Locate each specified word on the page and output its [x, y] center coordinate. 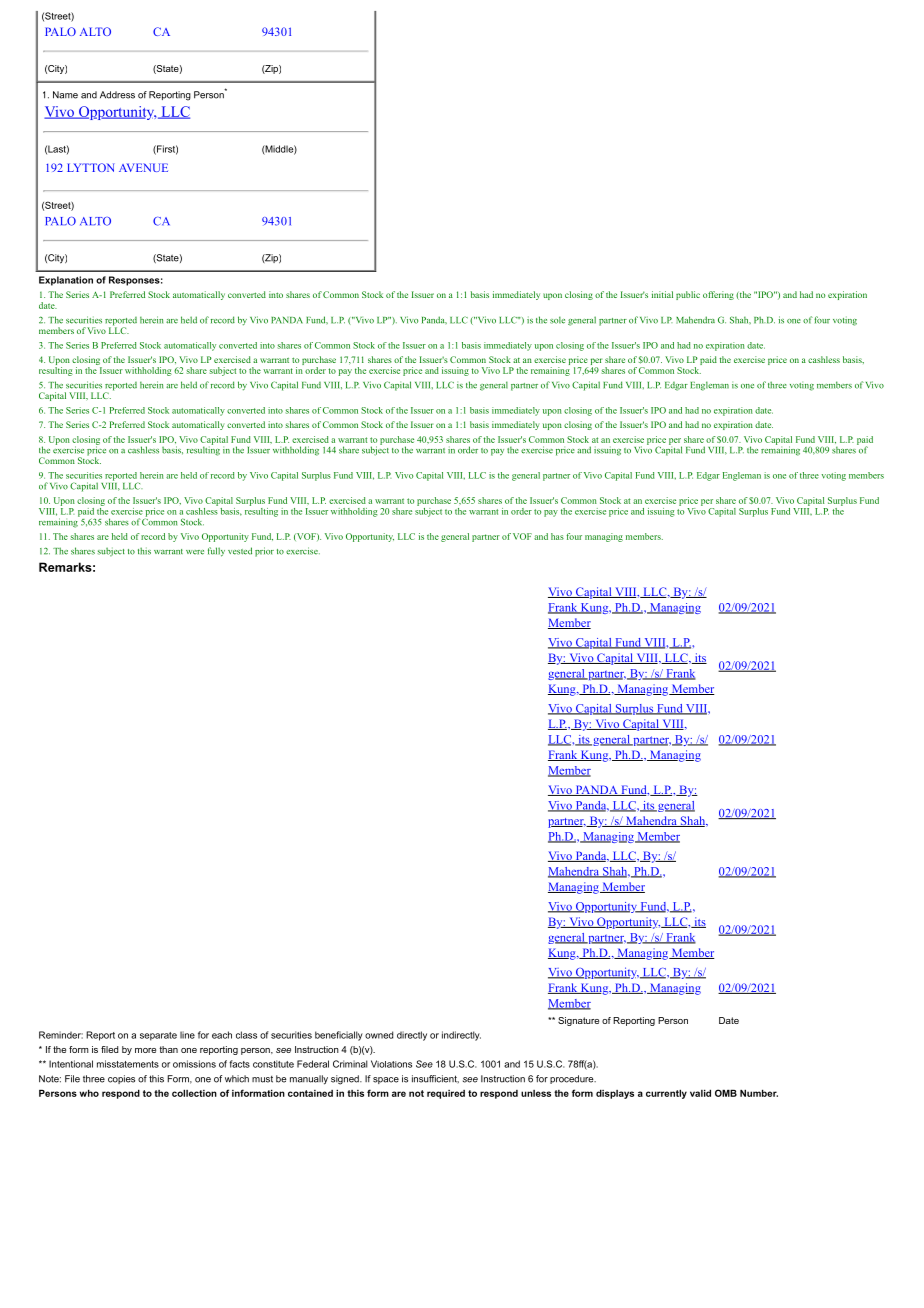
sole [557, 320]
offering [718, 295]
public [688, 295]
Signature [578, 1021]
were [195, 552]
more [145, 1050]
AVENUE [143, 167]
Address [117, 95]
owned [379, 1035]
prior [264, 552]
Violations [391, 1064]
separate [158, 1036]
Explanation [66, 281]
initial [662, 294]
